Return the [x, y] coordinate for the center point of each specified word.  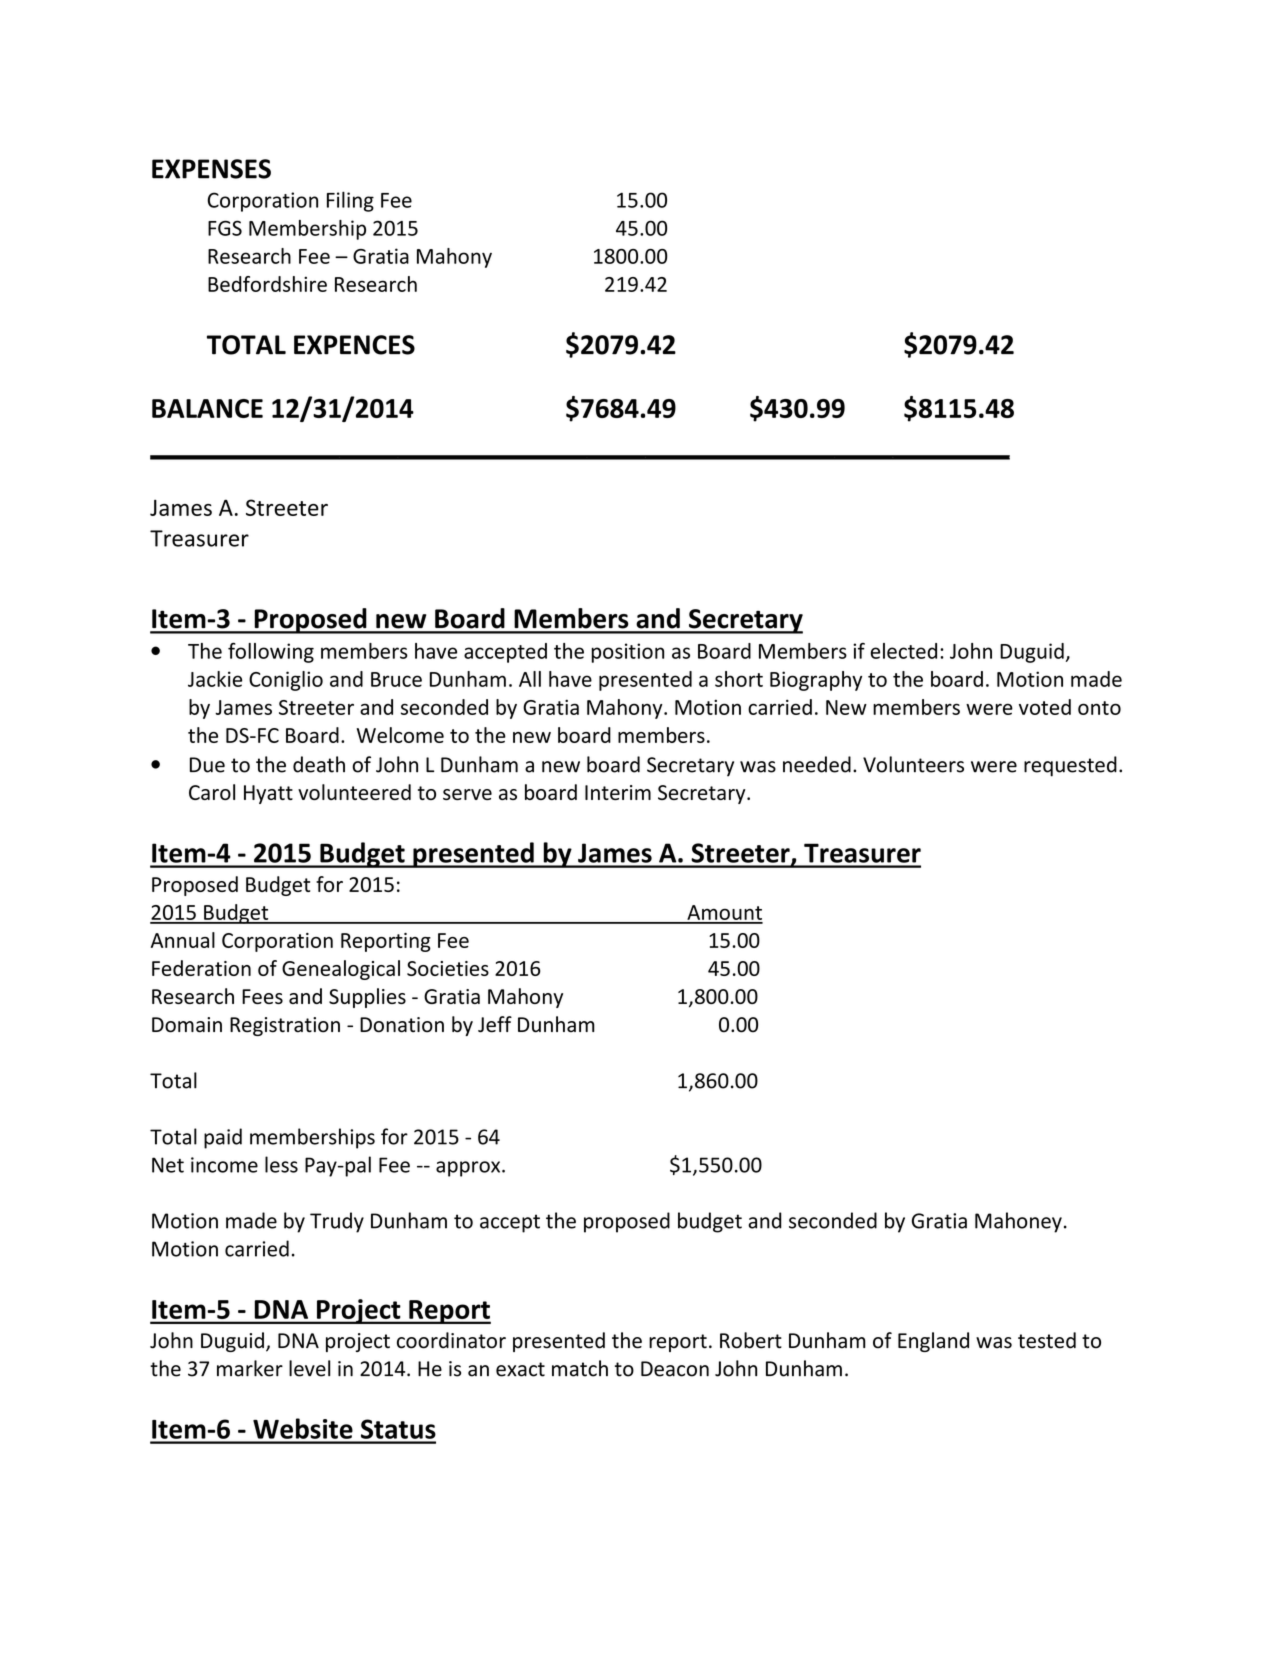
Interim [618, 792]
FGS [225, 228]
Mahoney [1018, 1222]
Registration [285, 1026]
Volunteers [913, 764]
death [319, 764]
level [309, 1368]
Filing [350, 201]
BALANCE [207, 408]
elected [903, 651]
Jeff [495, 1024]
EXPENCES [354, 345]
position [627, 653]
